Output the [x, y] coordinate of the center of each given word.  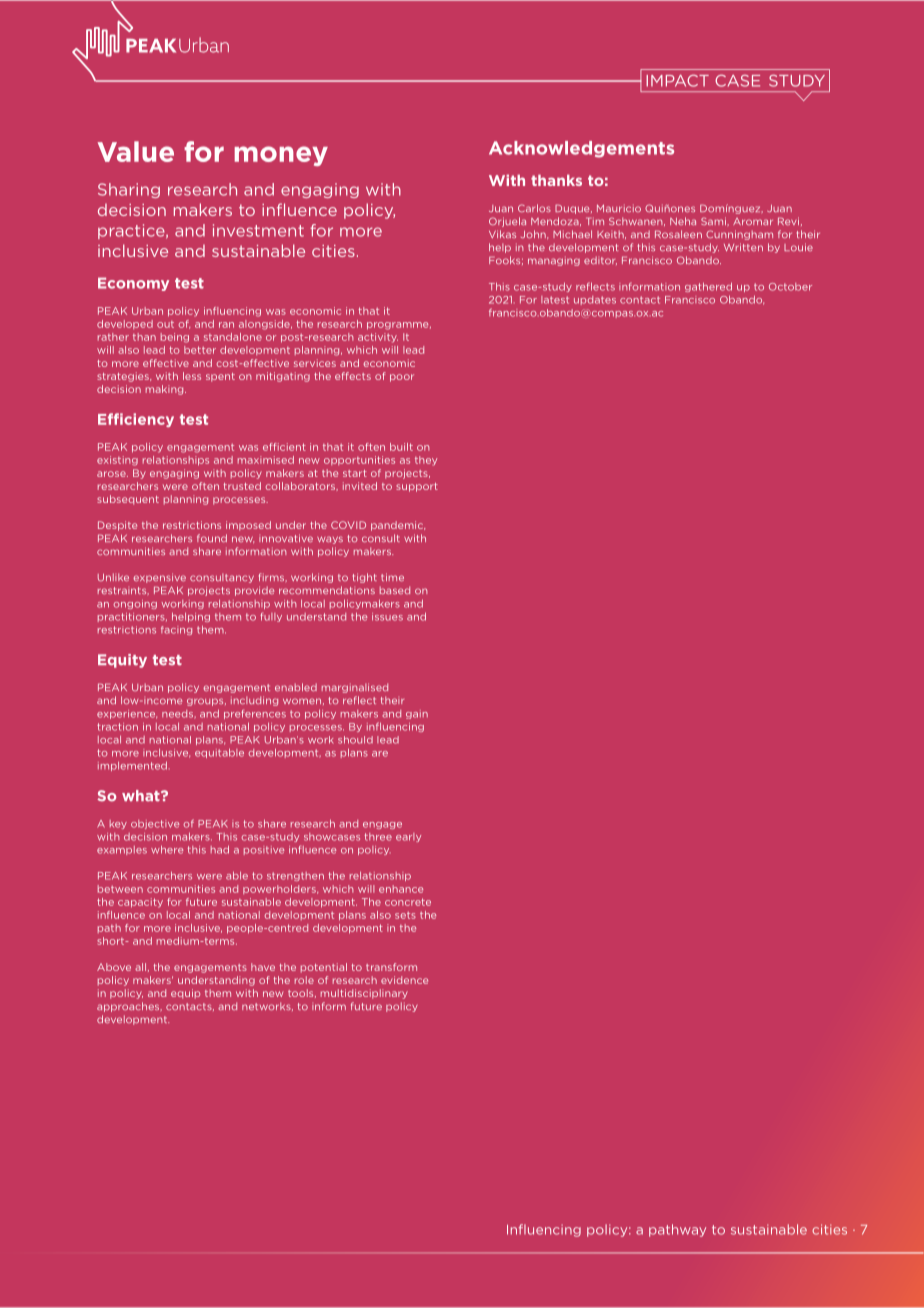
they [426, 461]
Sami [714, 221]
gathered [708, 287]
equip [185, 994]
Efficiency [136, 420]
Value [136, 151]
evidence [404, 980]
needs [177, 714]
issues [387, 617]
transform [391, 967]
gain [417, 714]
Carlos [534, 208]
